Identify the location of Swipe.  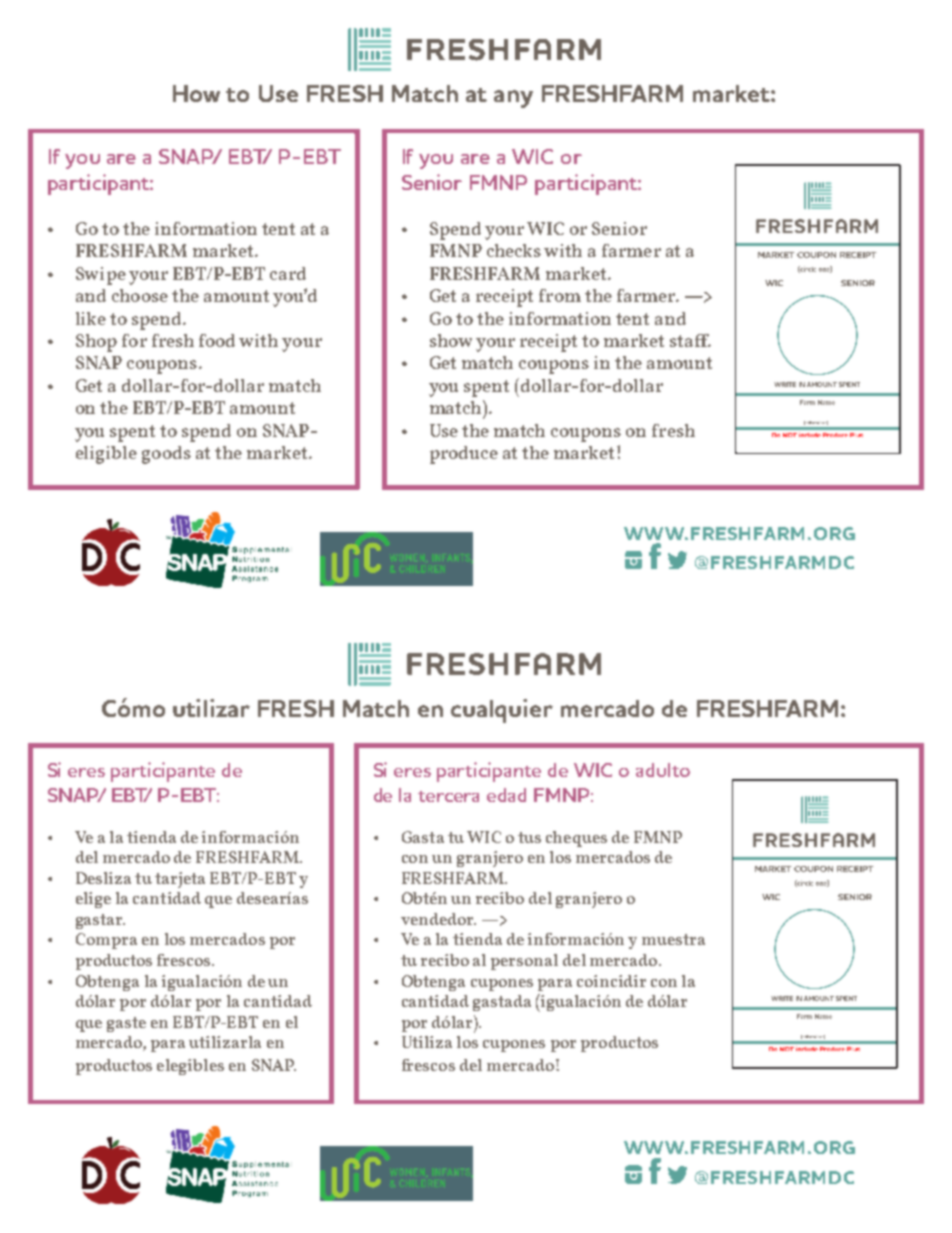
(101, 276).
